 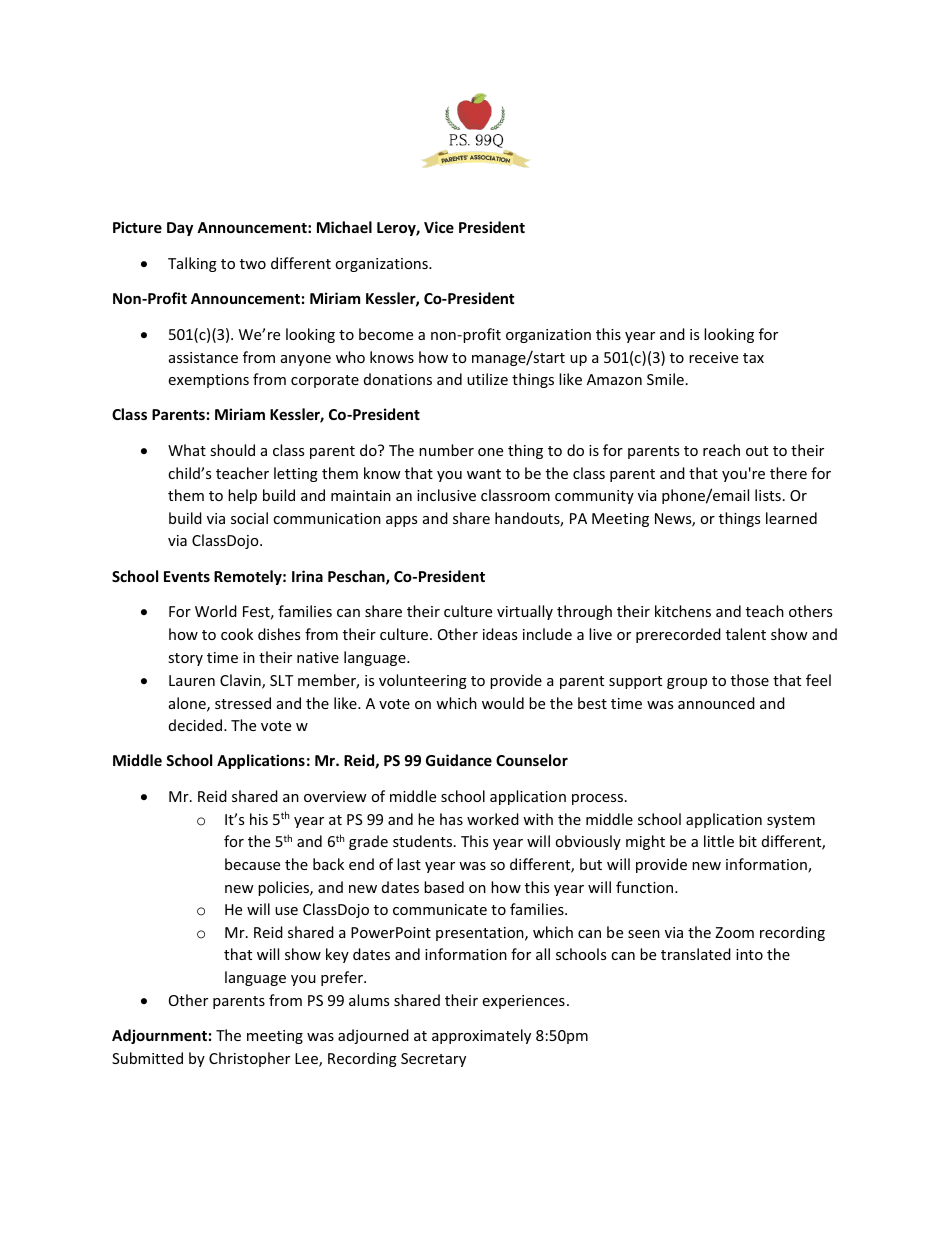 I want to click on receive, so click(x=713, y=357).
